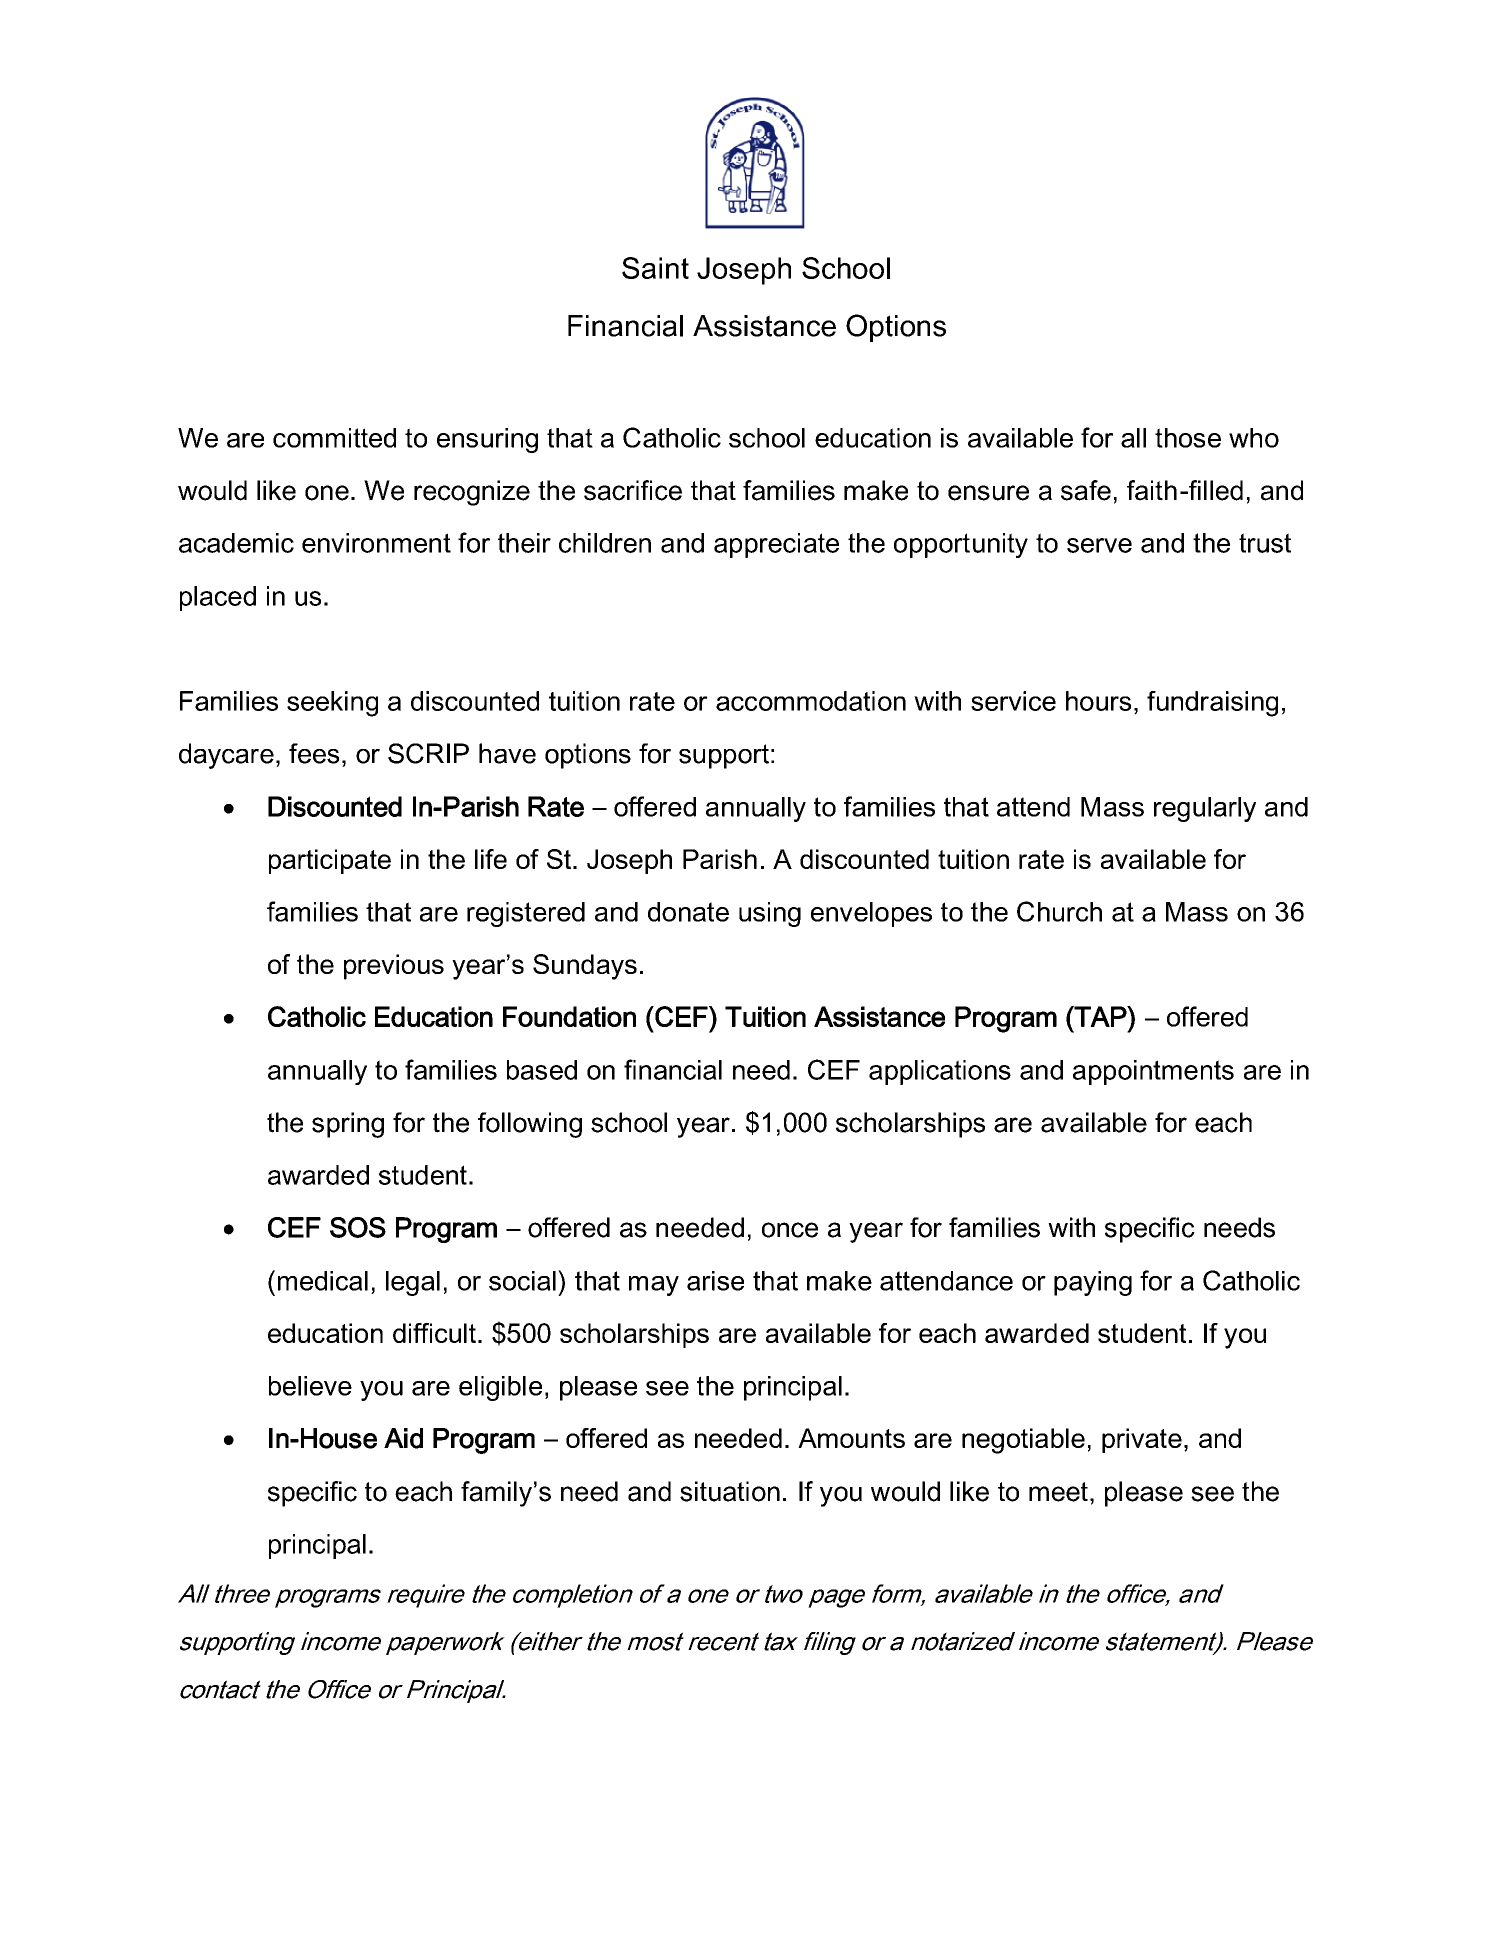  I want to click on seeking, so click(332, 704).
